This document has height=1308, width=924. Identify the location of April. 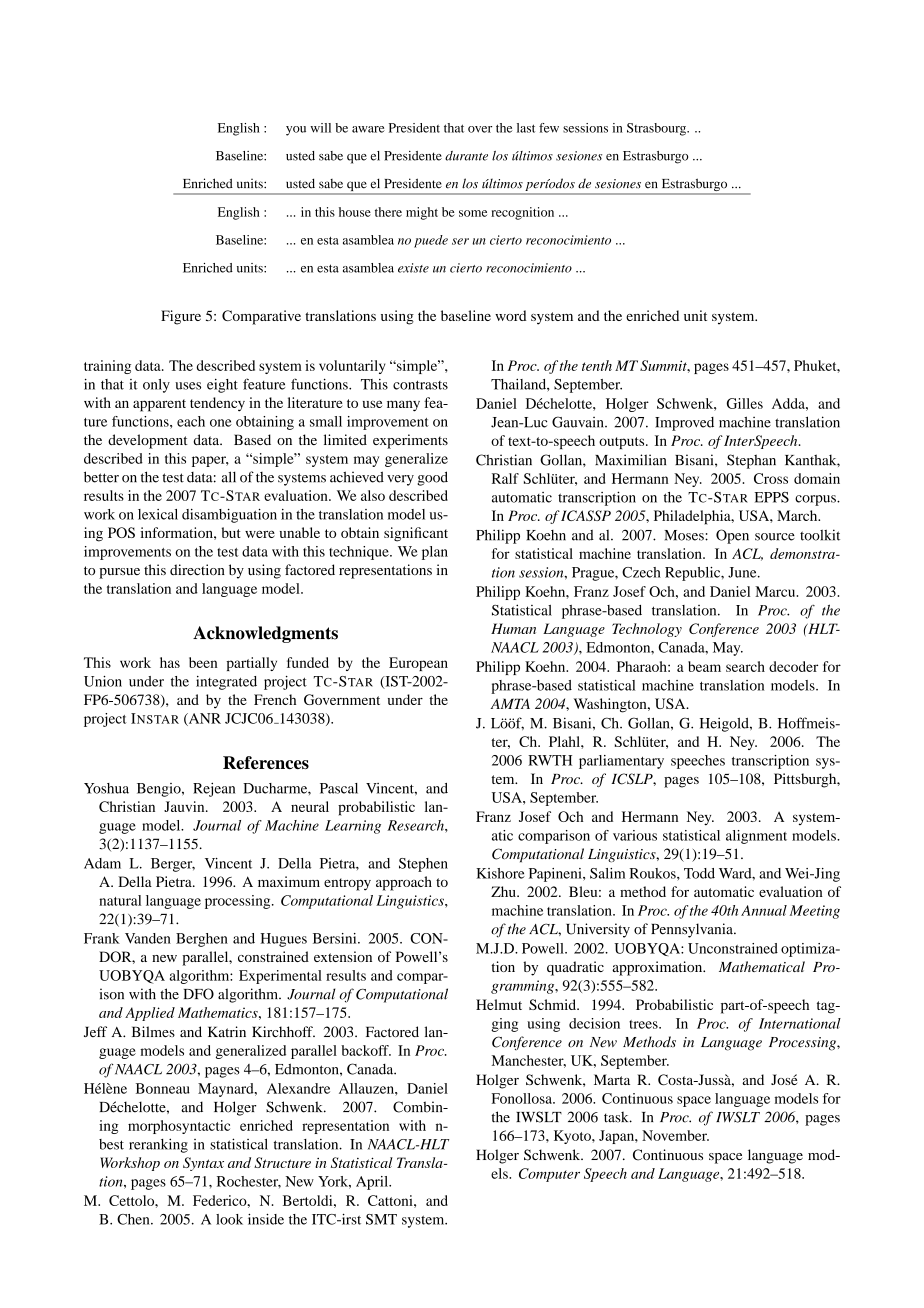
(373, 1183).
